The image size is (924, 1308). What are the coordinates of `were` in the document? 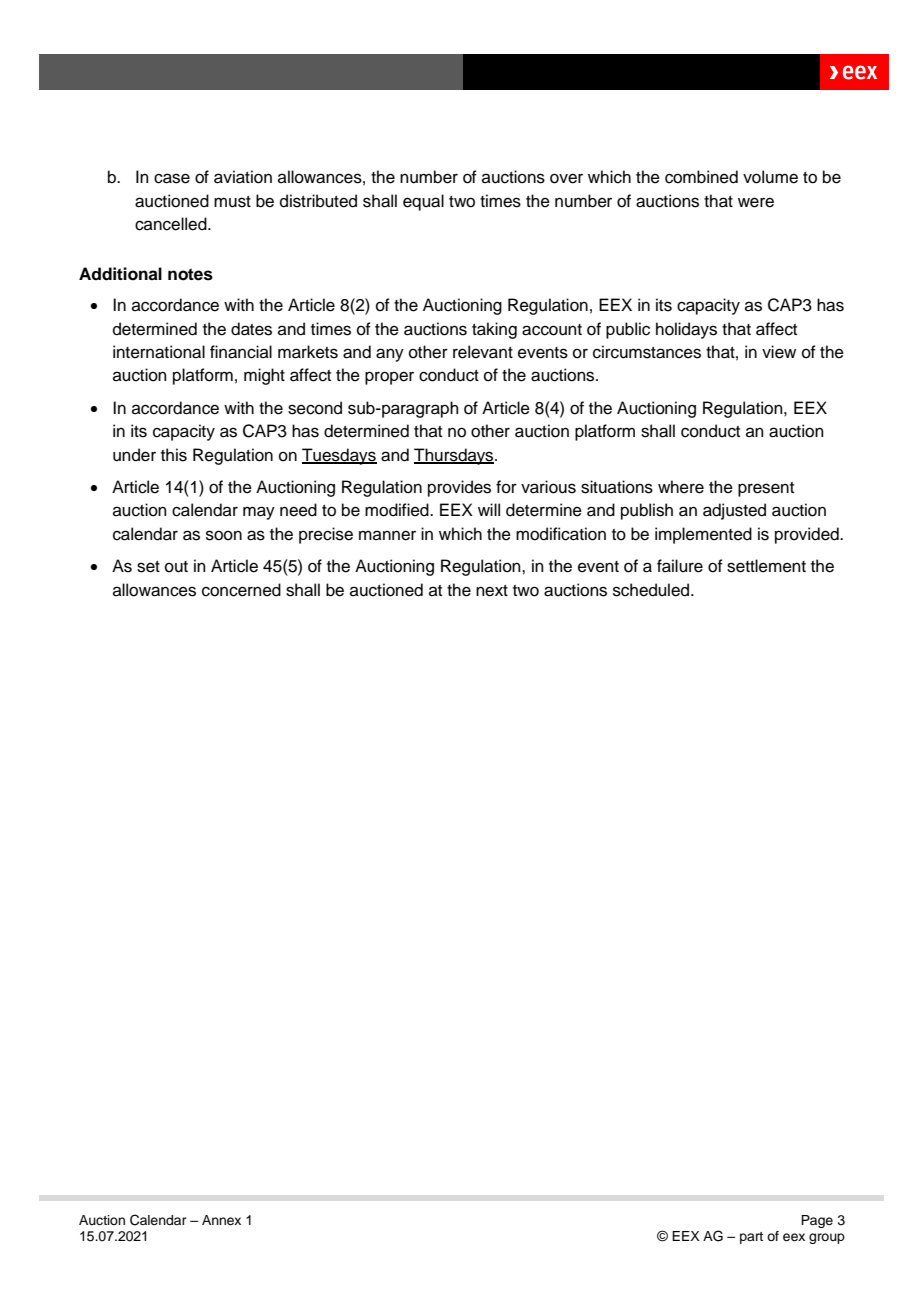 It's located at (756, 202).
